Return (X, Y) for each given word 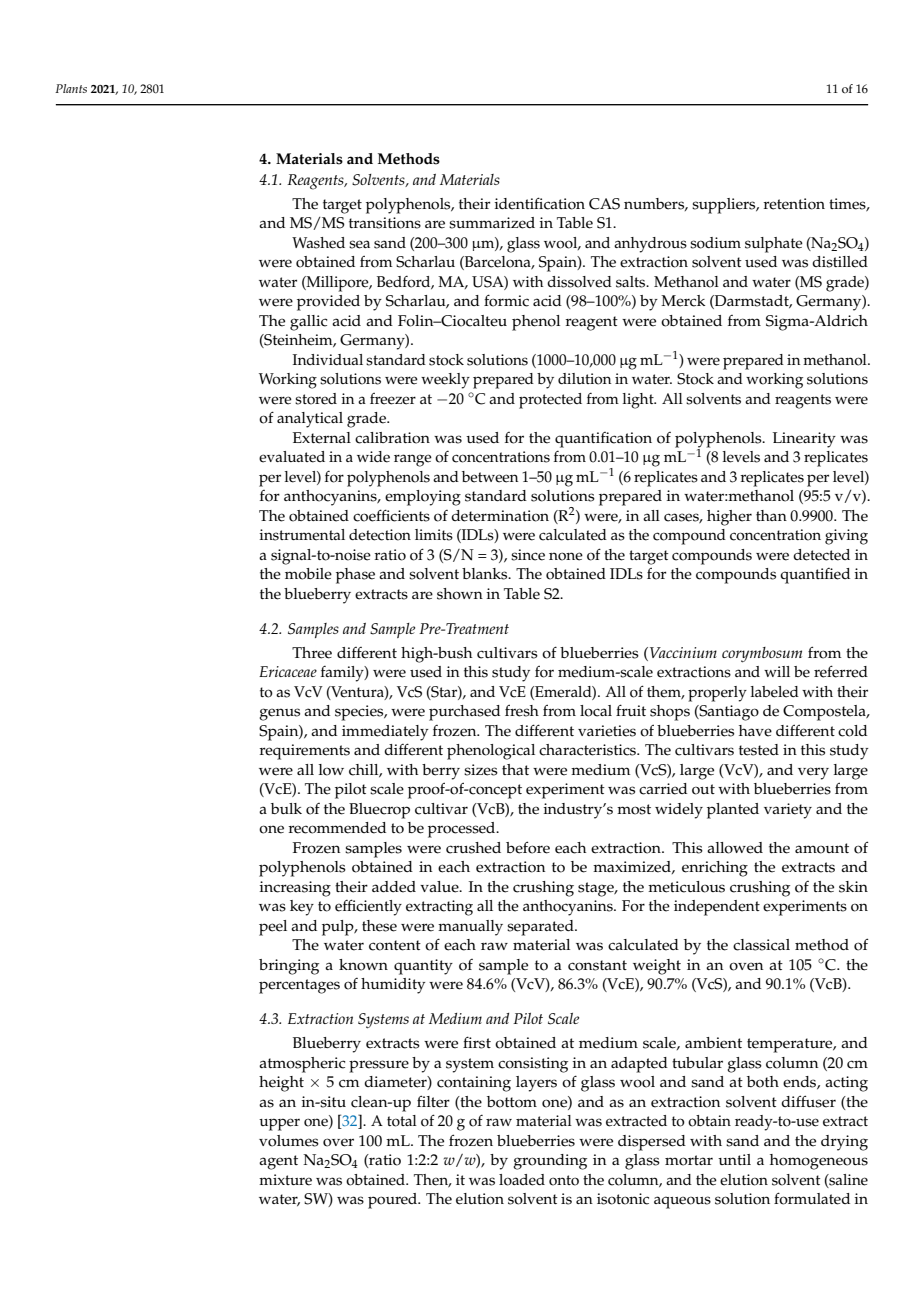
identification (539, 203)
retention (794, 204)
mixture (285, 1180)
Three (312, 653)
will (777, 671)
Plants (71, 88)
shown (460, 594)
